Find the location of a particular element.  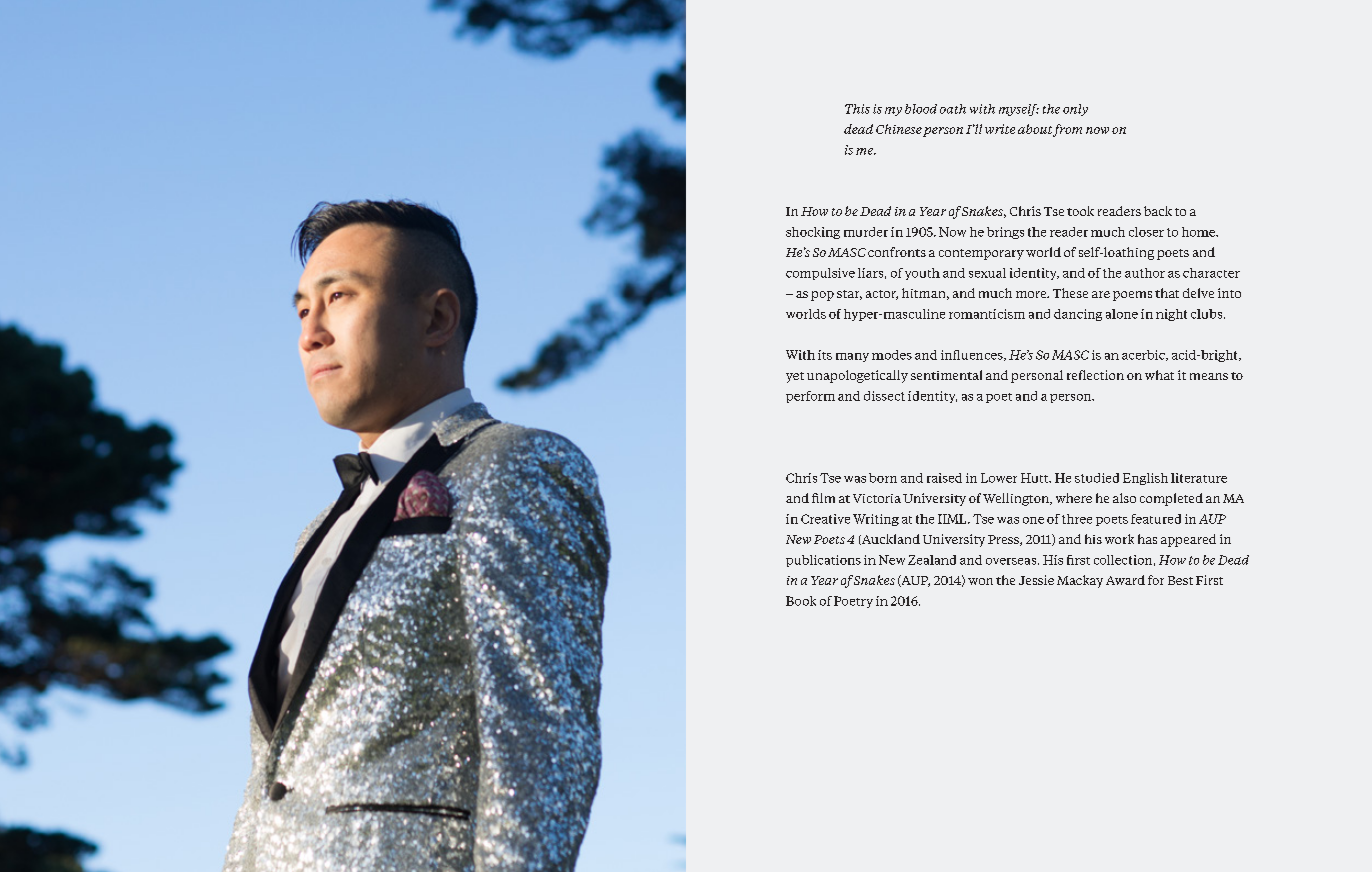

murder is located at coordinates (866, 232).
